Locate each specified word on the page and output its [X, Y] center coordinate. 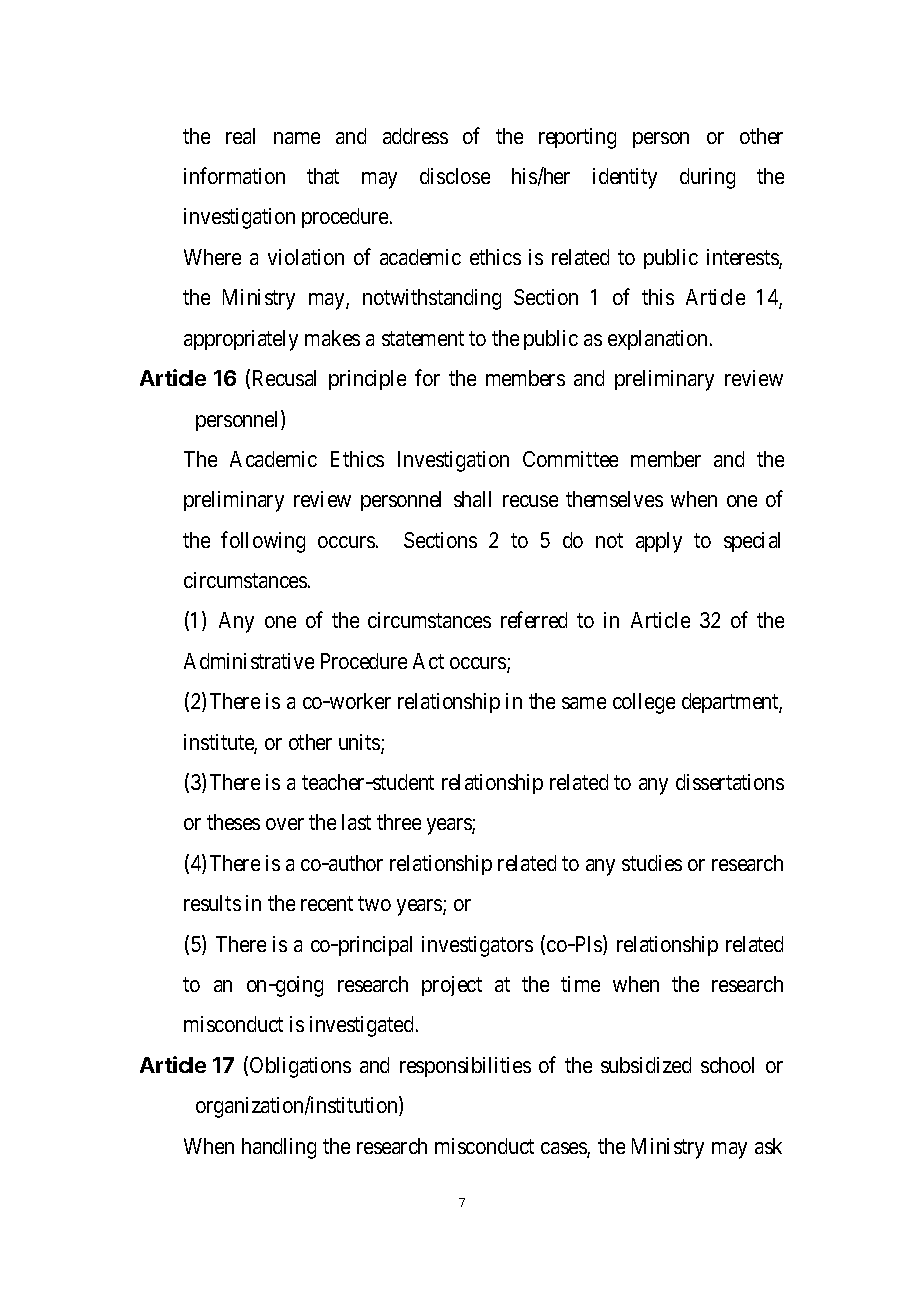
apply [659, 542]
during [707, 178]
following [263, 542]
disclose [455, 176]
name [297, 138]
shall [472, 499]
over [285, 824]
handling [279, 1148]
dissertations [730, 782]
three [399, 822]
